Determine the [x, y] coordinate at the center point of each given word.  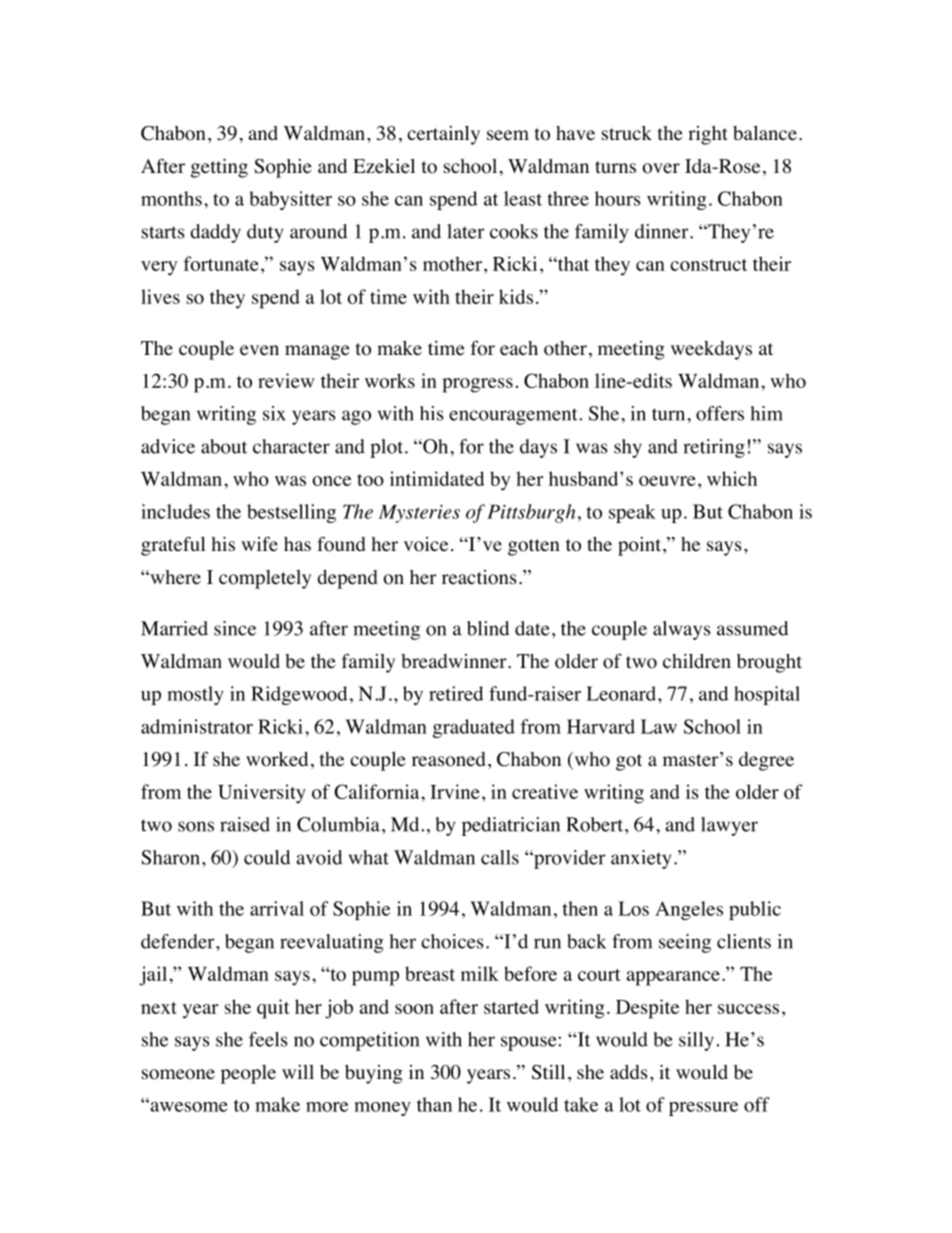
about [224, 446]
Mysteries [419, 514]
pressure [703, 1109]
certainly [443, 135]
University [262, 794]
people [248, 1074]
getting [219, 168]
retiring [714, 448]
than [434, 1104]
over [661, 168]
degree [766, 761]
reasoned [448, 759]
